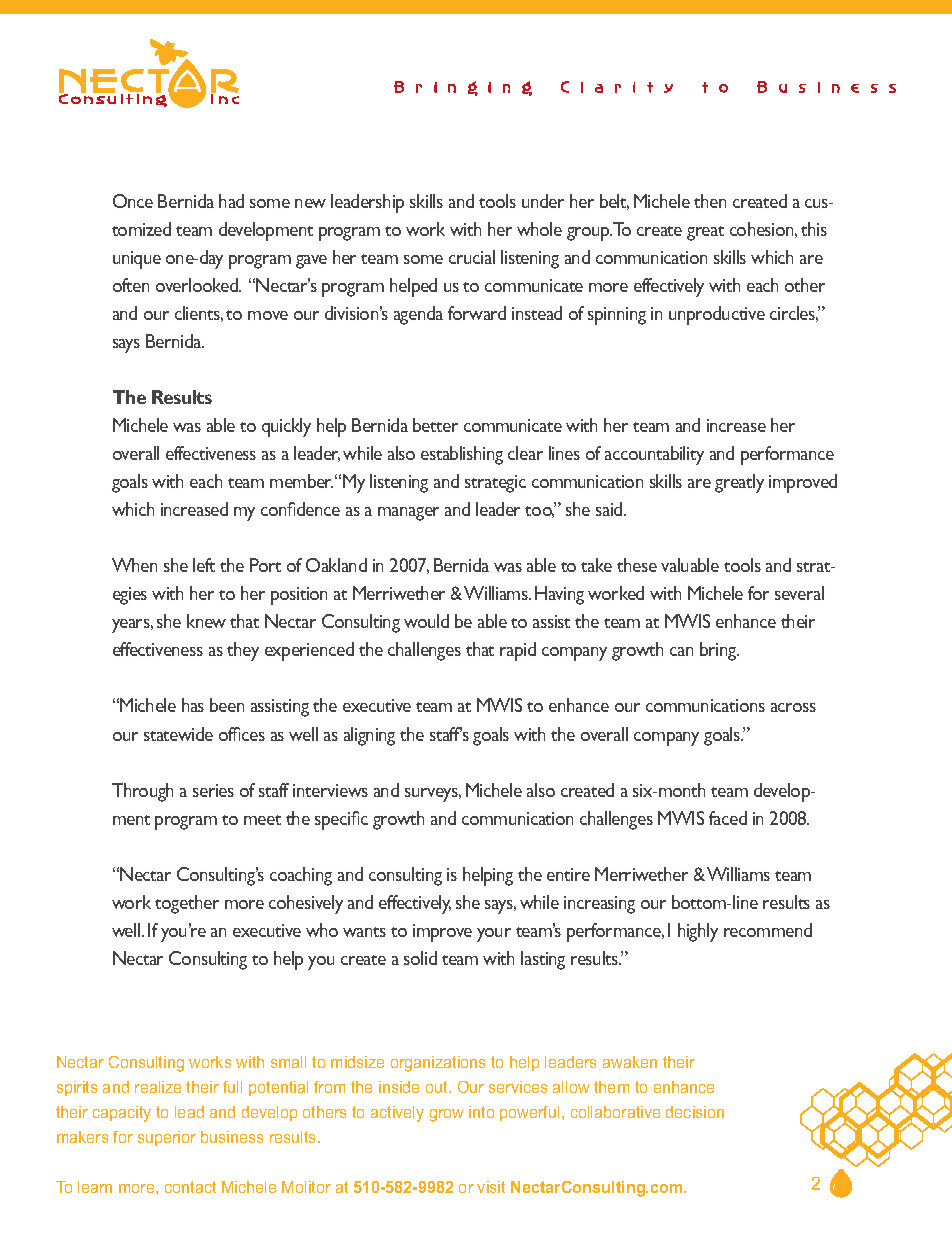  What do you see at coordinates (137, 260) in the screenshot?
I see `unique` at bounding box center [137, 260].
